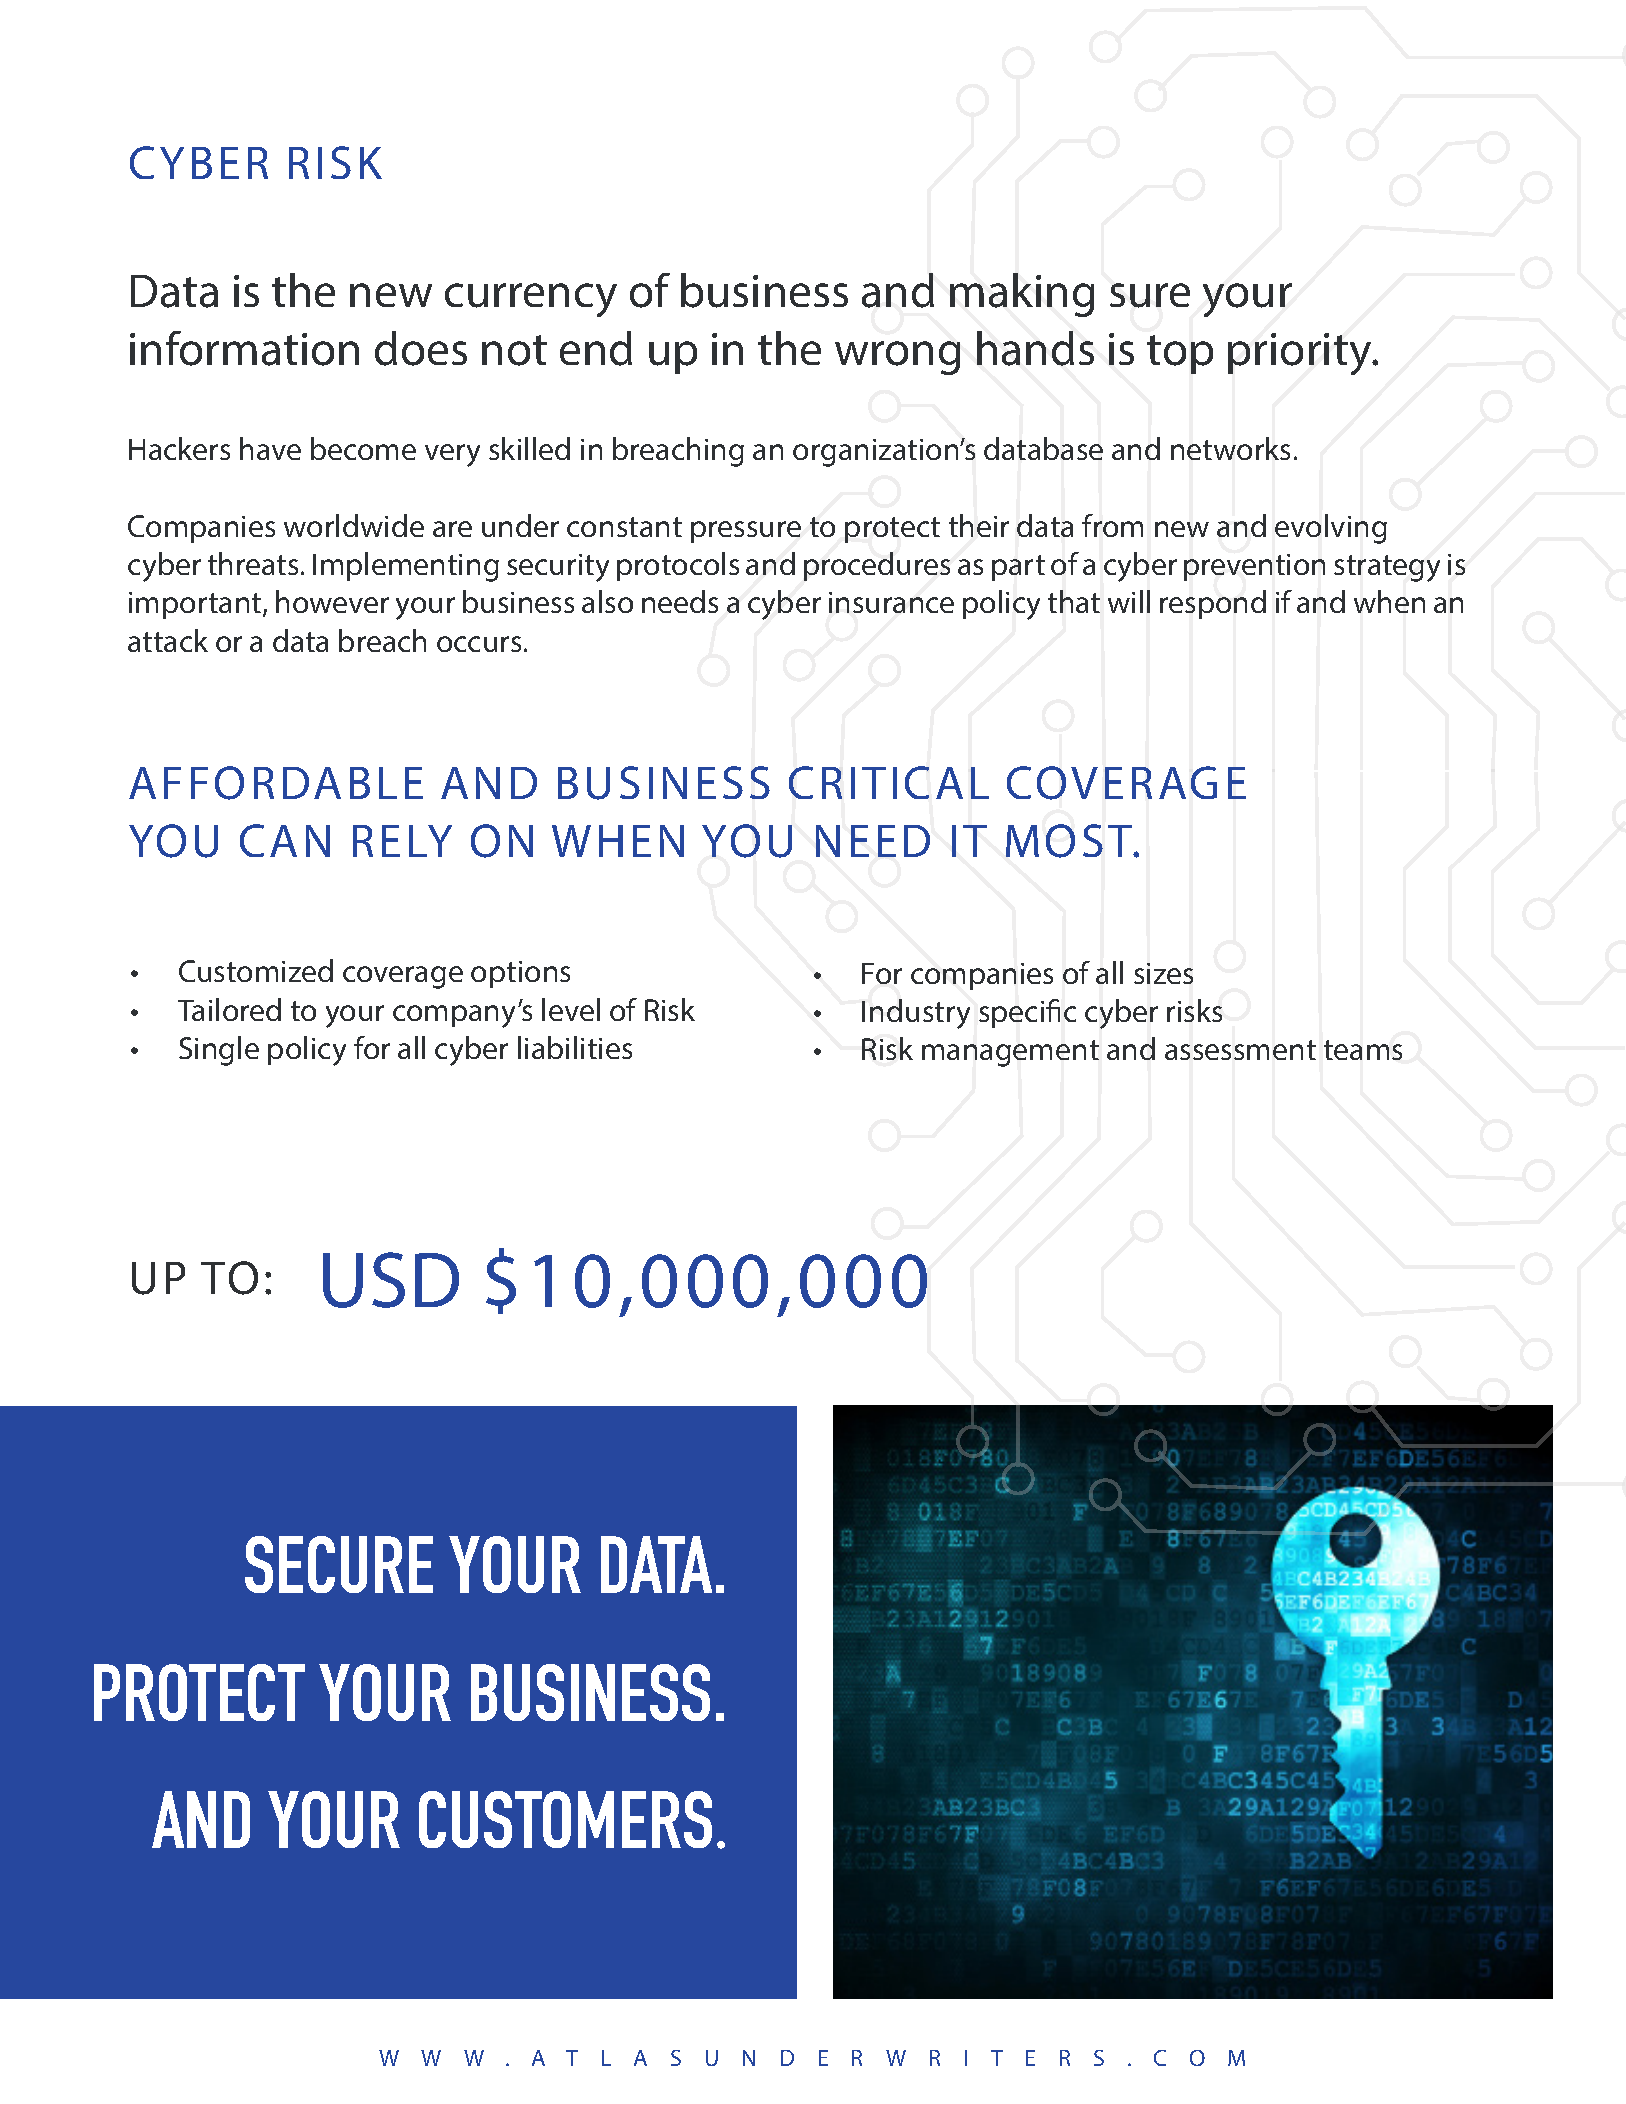 The height and width of the screenshot is (2104, 1626). I want to click on SECURE, so click(339, 1564).
